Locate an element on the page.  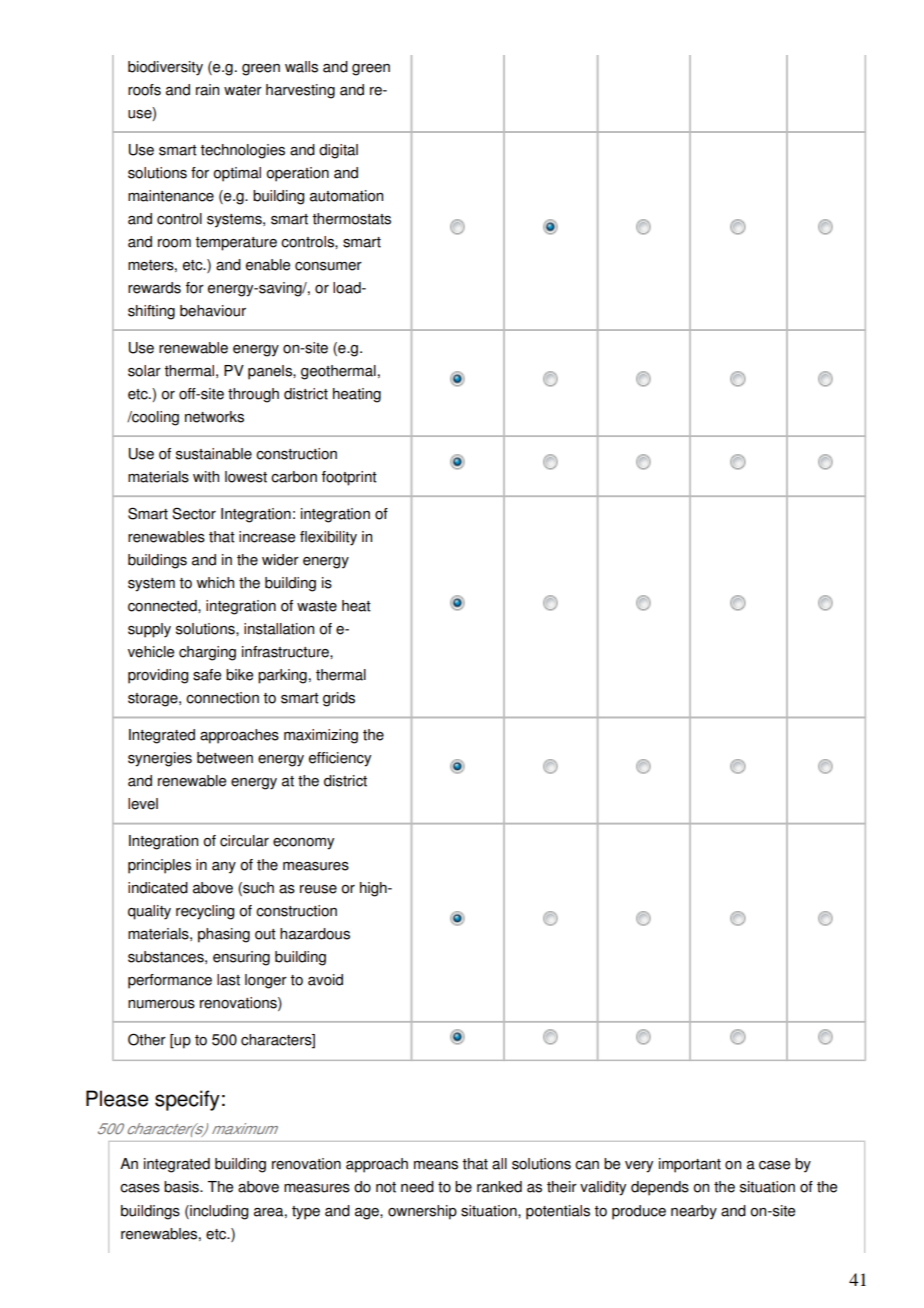
grids is located at coordinates (339, 699).
